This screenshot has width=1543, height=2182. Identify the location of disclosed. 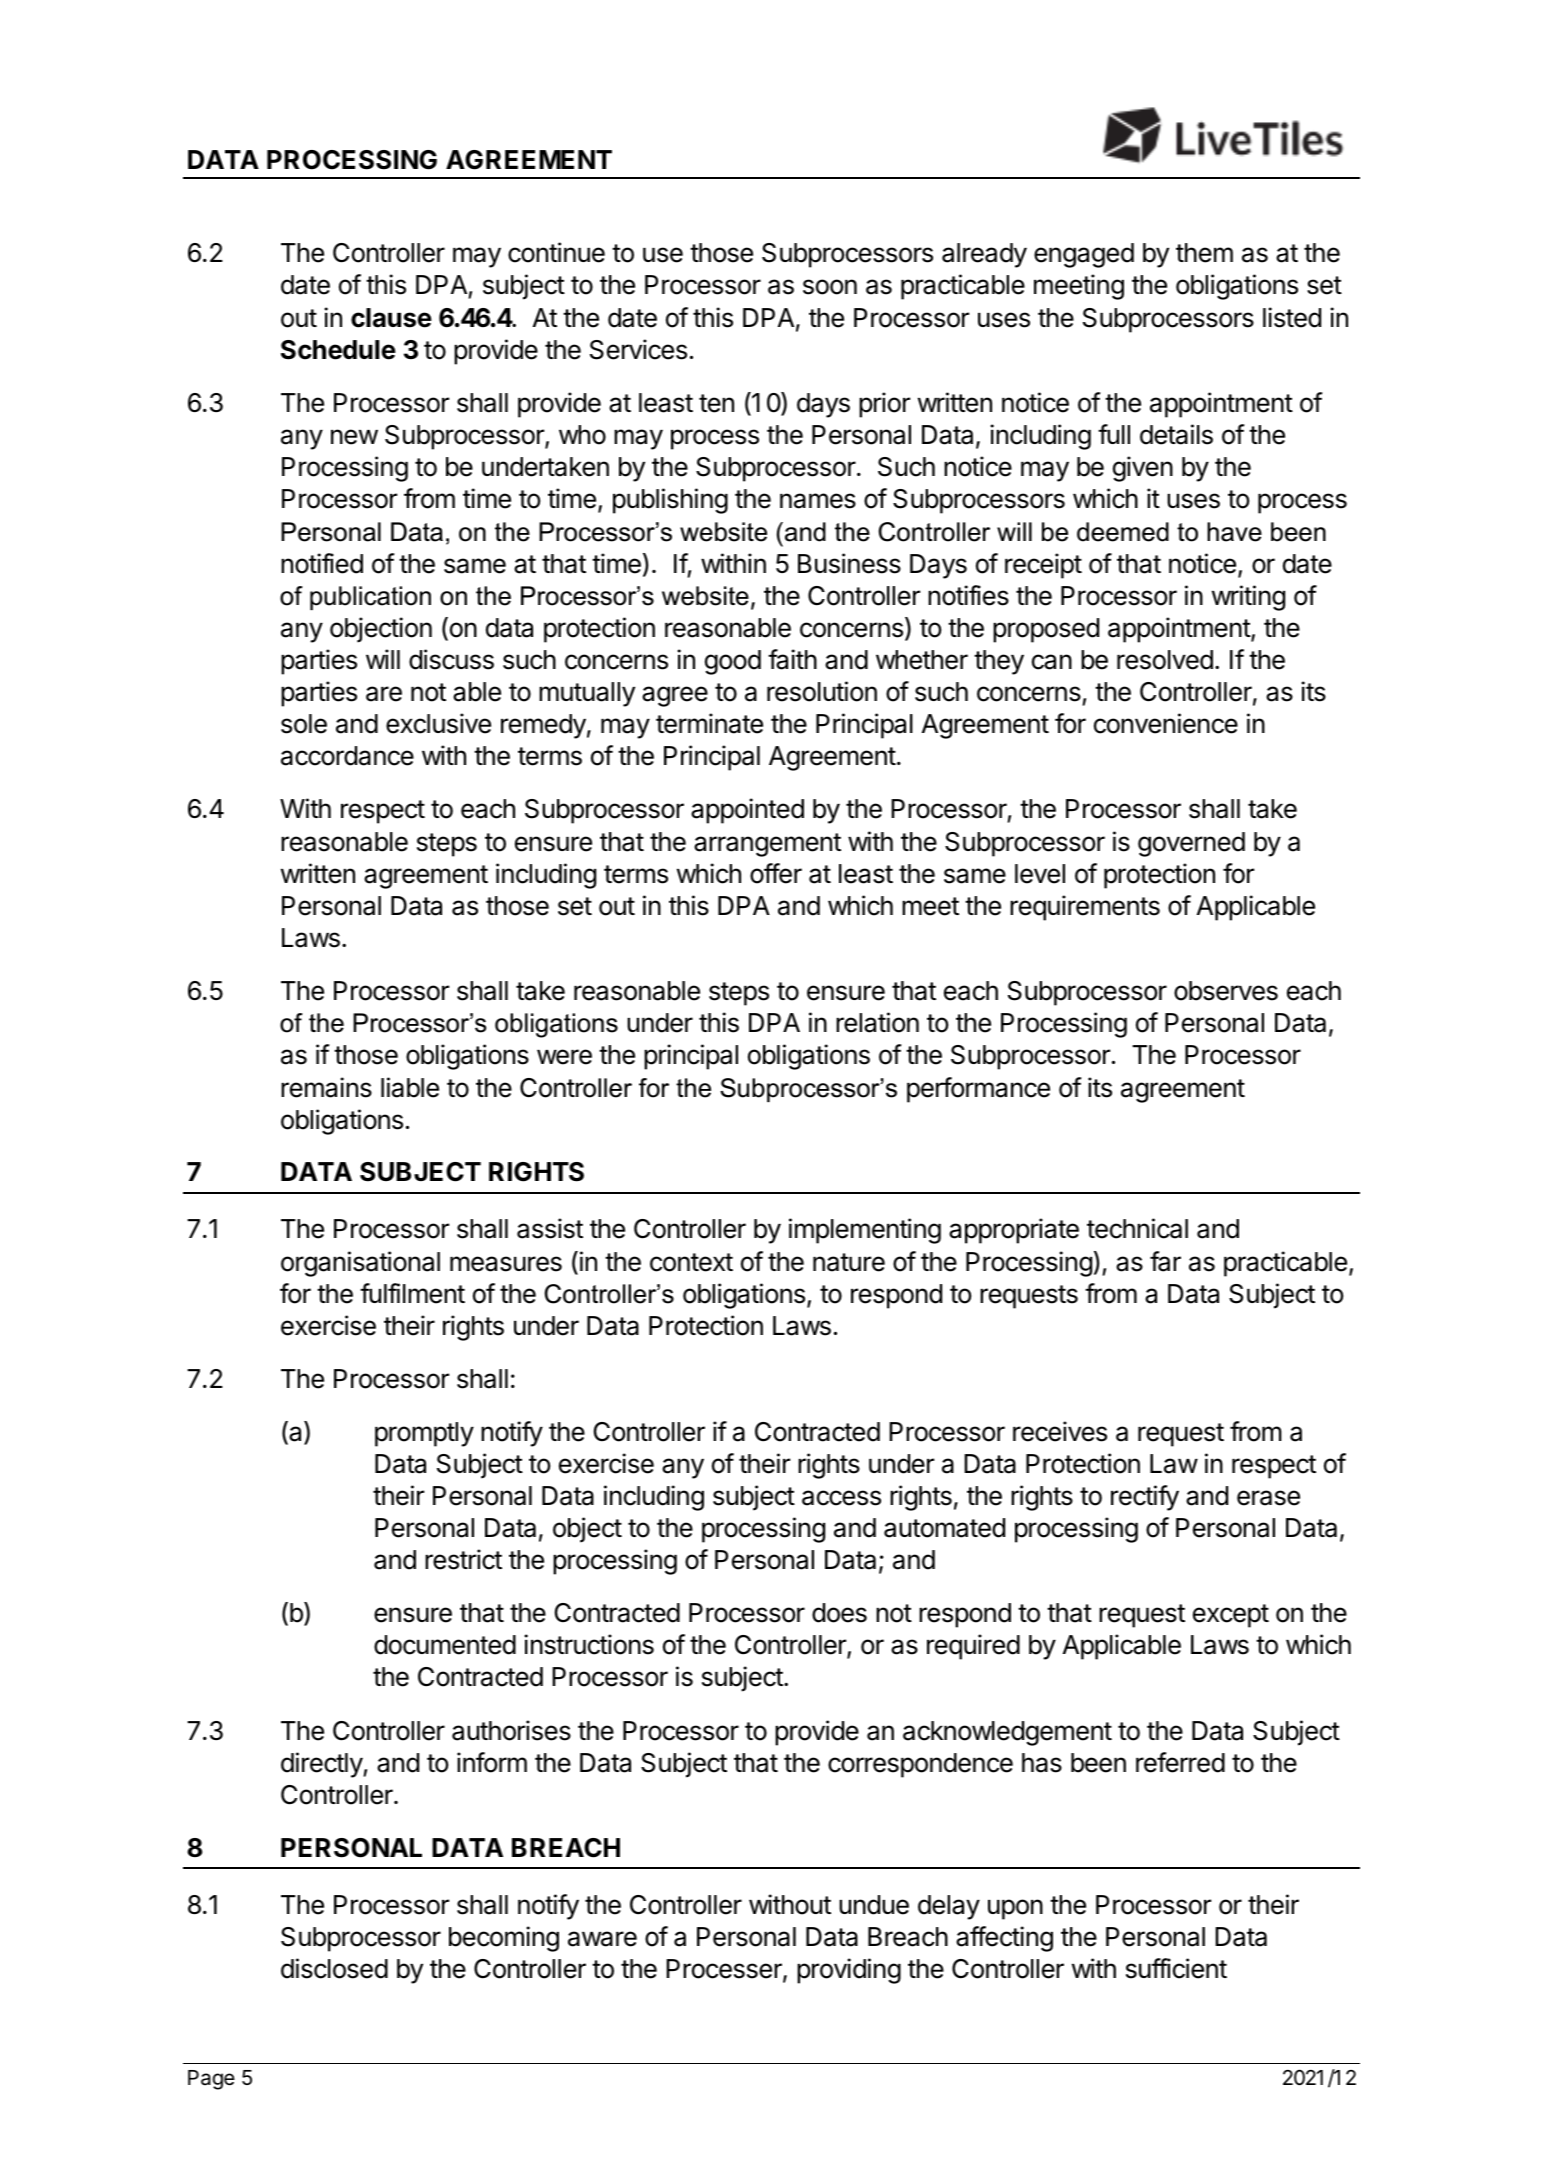
(334, 1968).
